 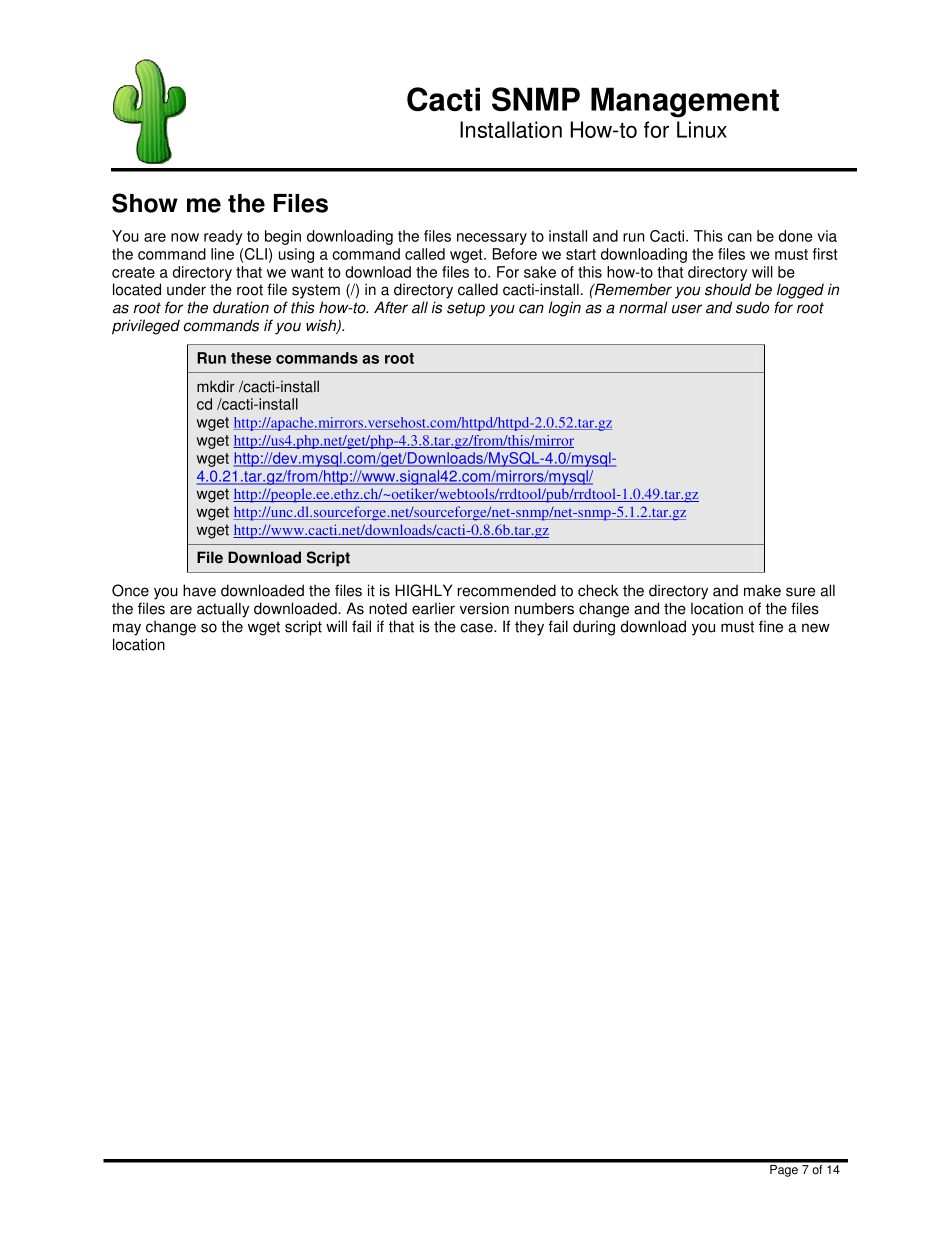 What do you see at coordinates (223, 610) in the screenshot?
I see `actually` at bounding box center [223, 610].
